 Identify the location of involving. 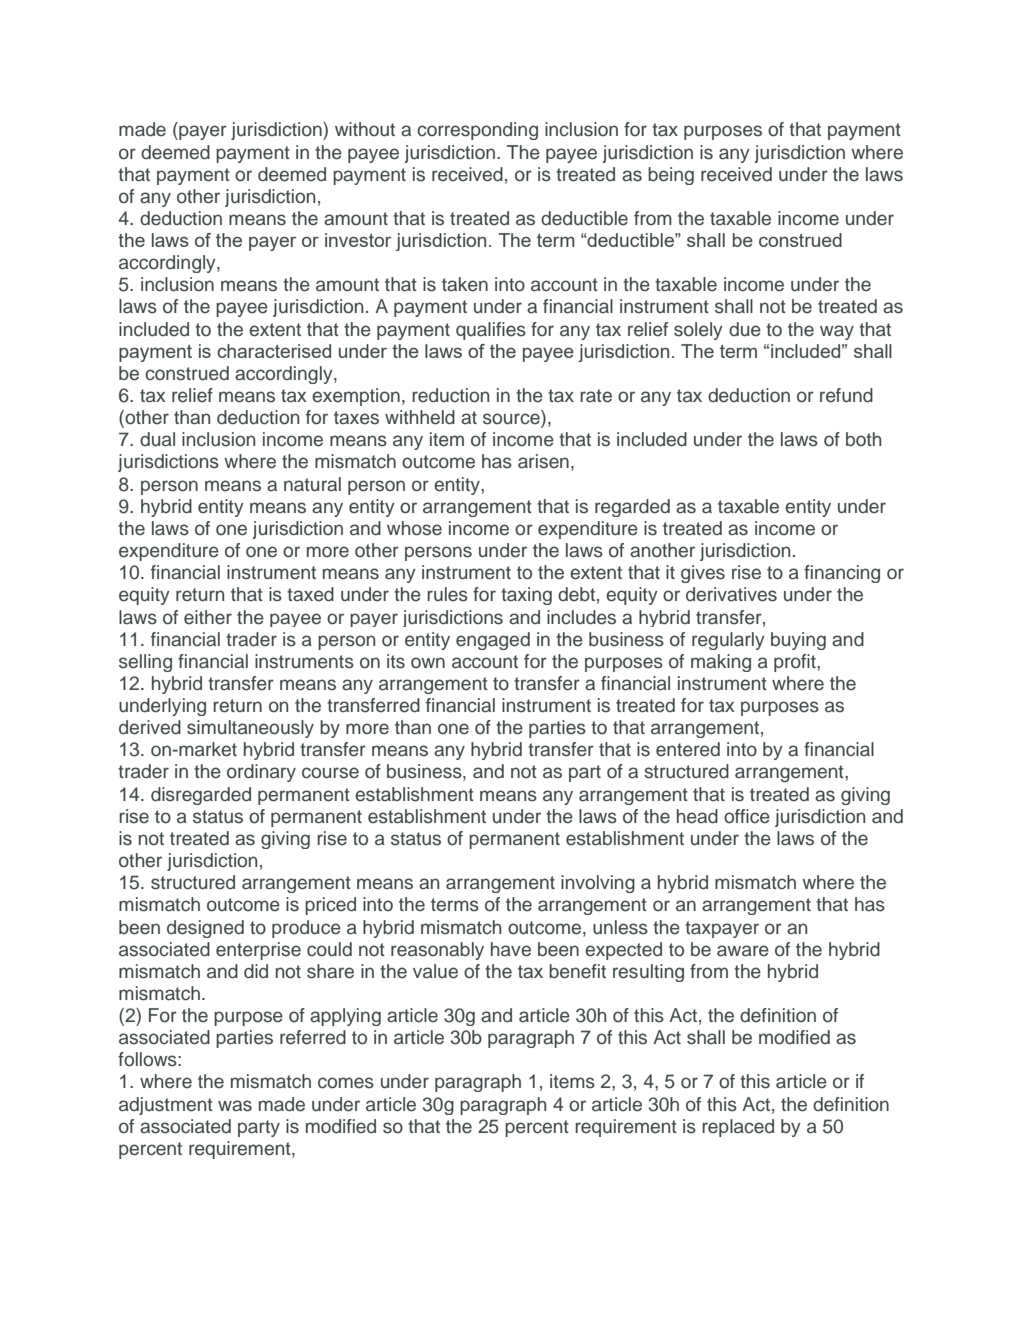
(598, 884).
